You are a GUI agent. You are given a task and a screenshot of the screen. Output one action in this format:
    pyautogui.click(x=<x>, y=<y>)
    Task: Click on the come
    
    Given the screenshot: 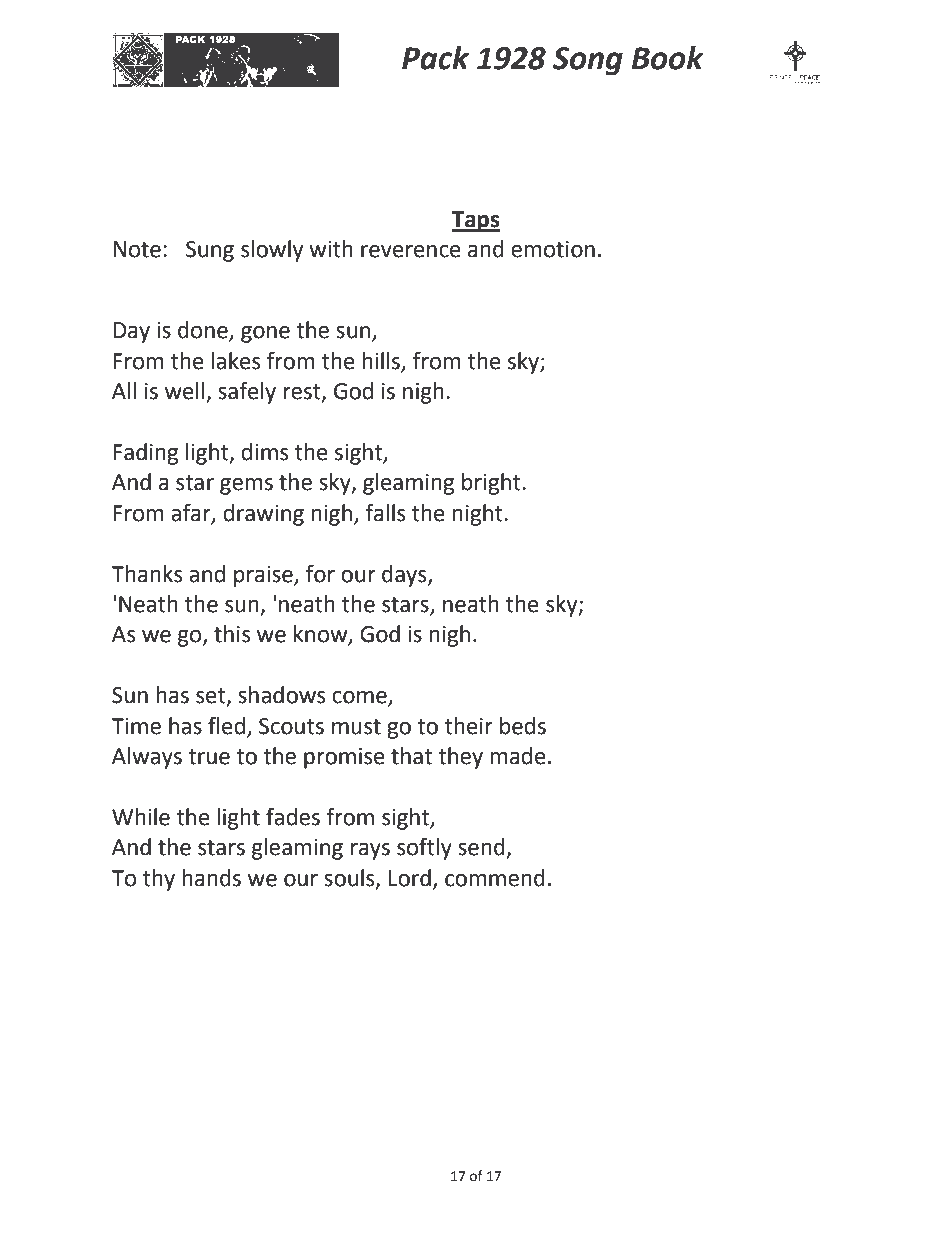 What is the action you would take?
    pyautogui.click(x=360, y=698)
